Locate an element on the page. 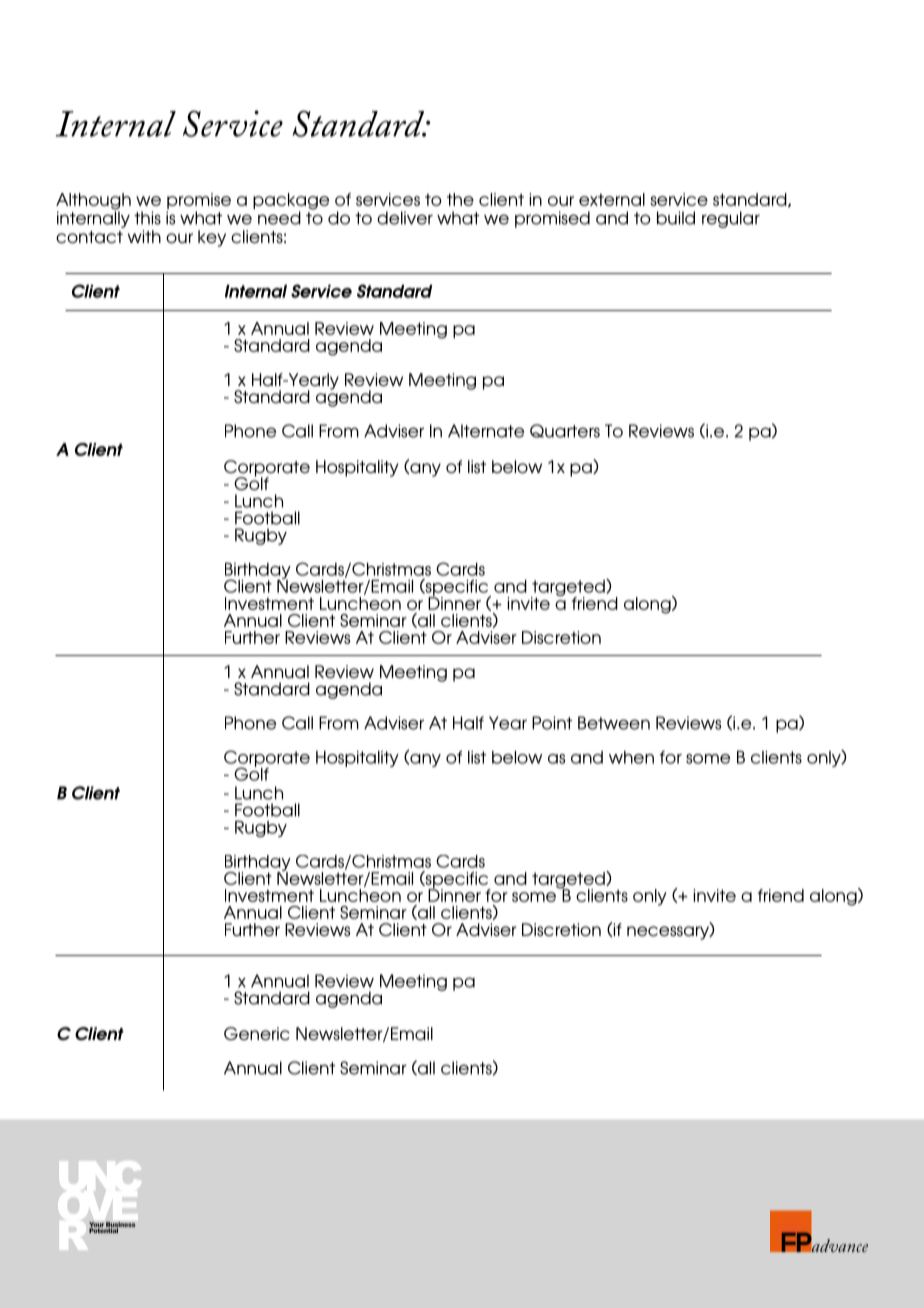  when is located at coordinates (631, 757).
